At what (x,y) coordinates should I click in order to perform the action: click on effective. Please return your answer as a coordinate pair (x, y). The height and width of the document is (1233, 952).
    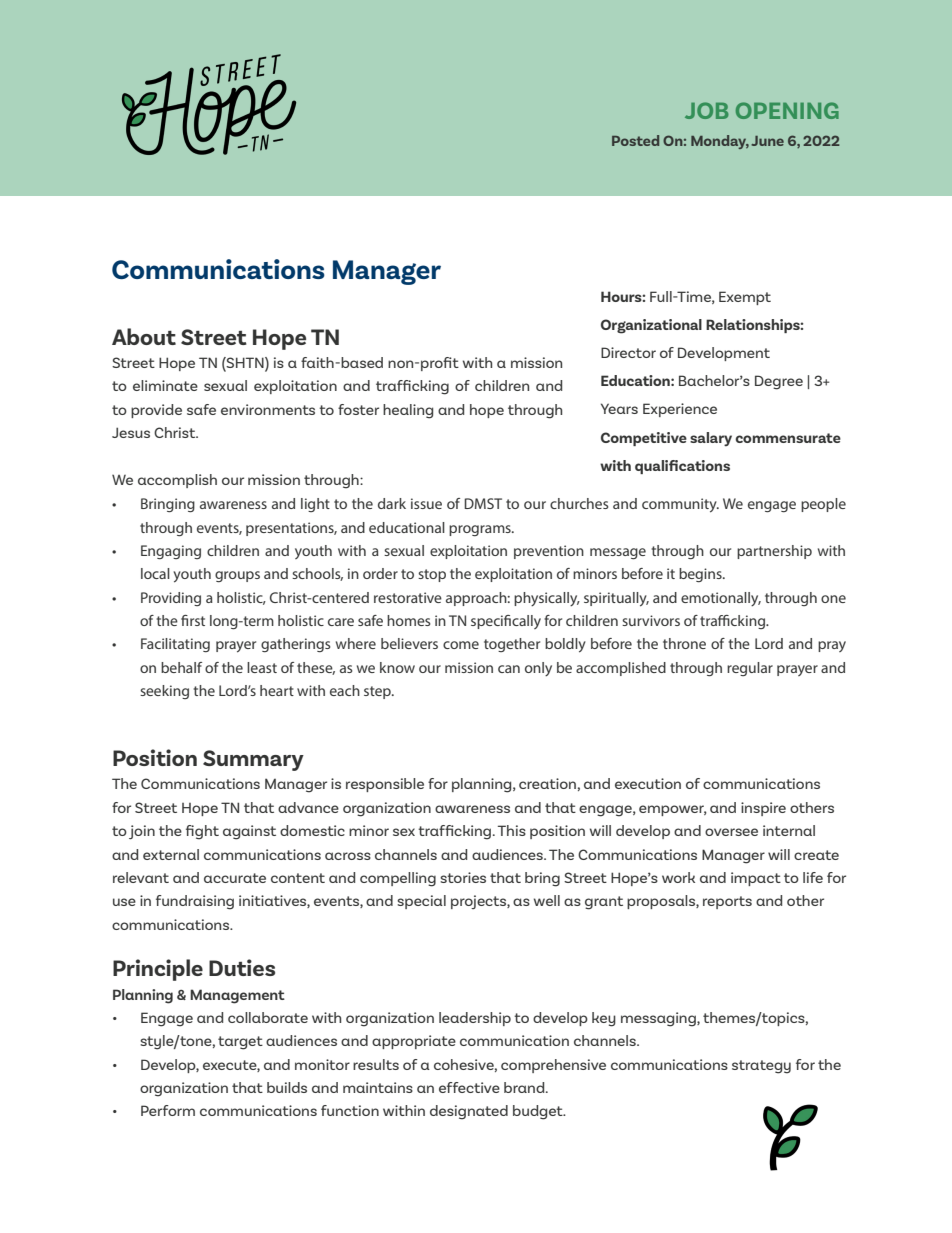
    Looking at the image, I should click on (469, 1087).
